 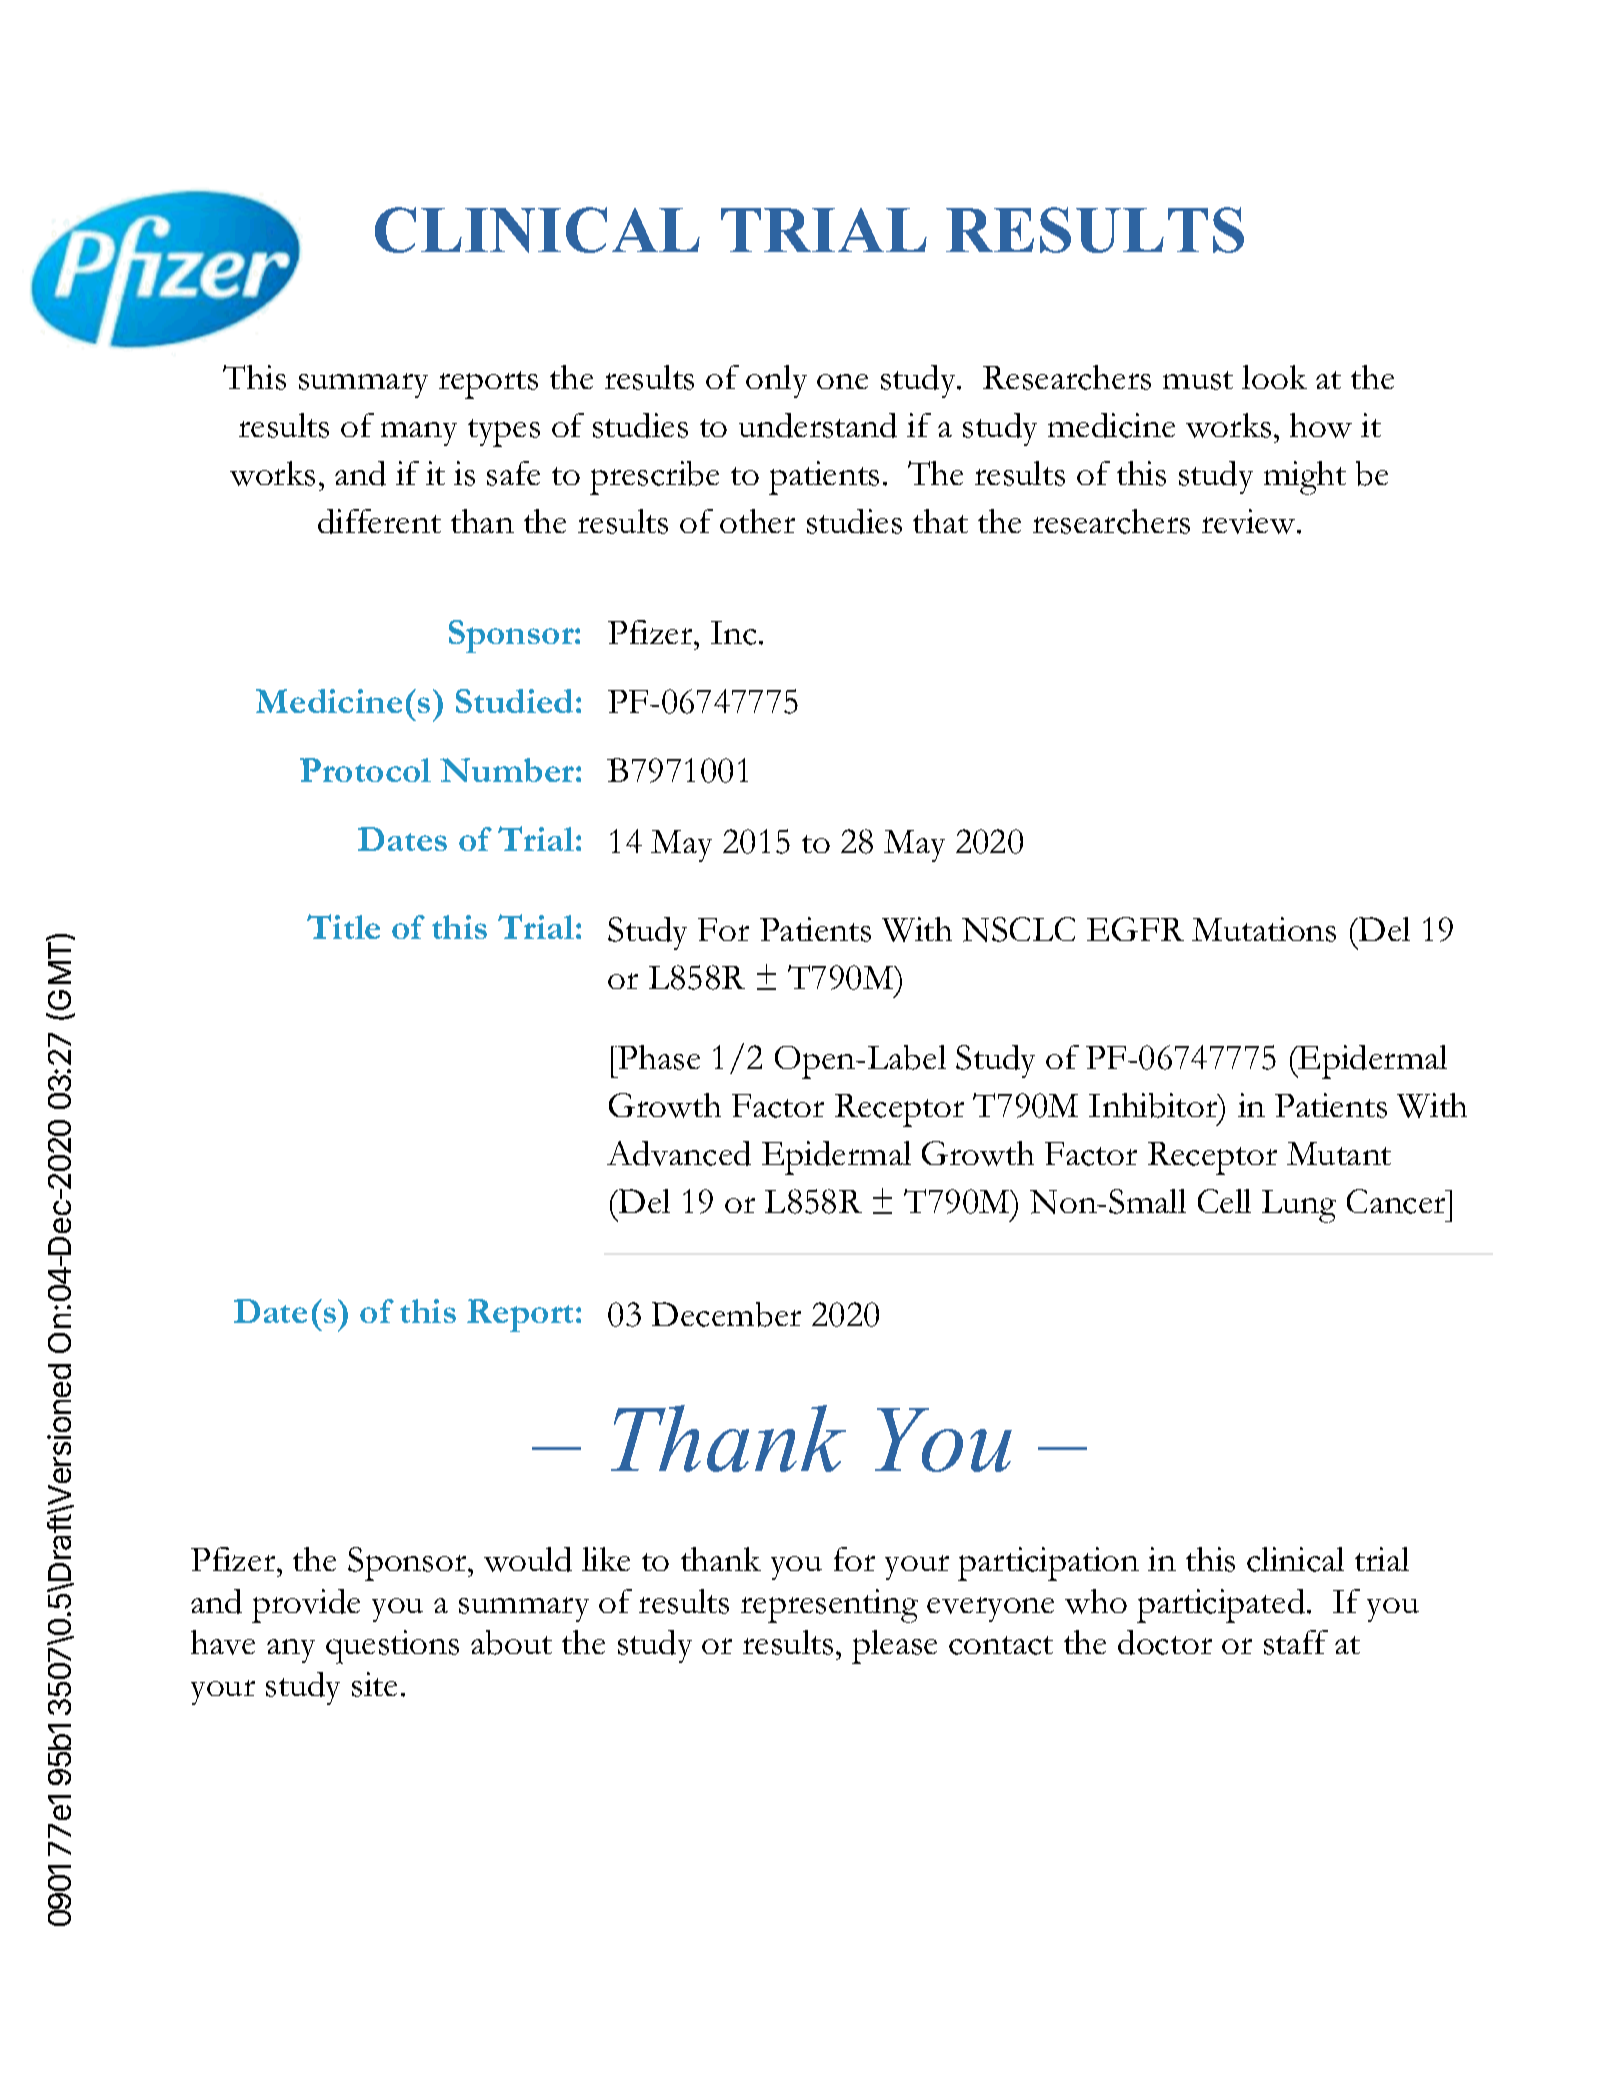 I want to click on Title, so click(x=343, y=926).
